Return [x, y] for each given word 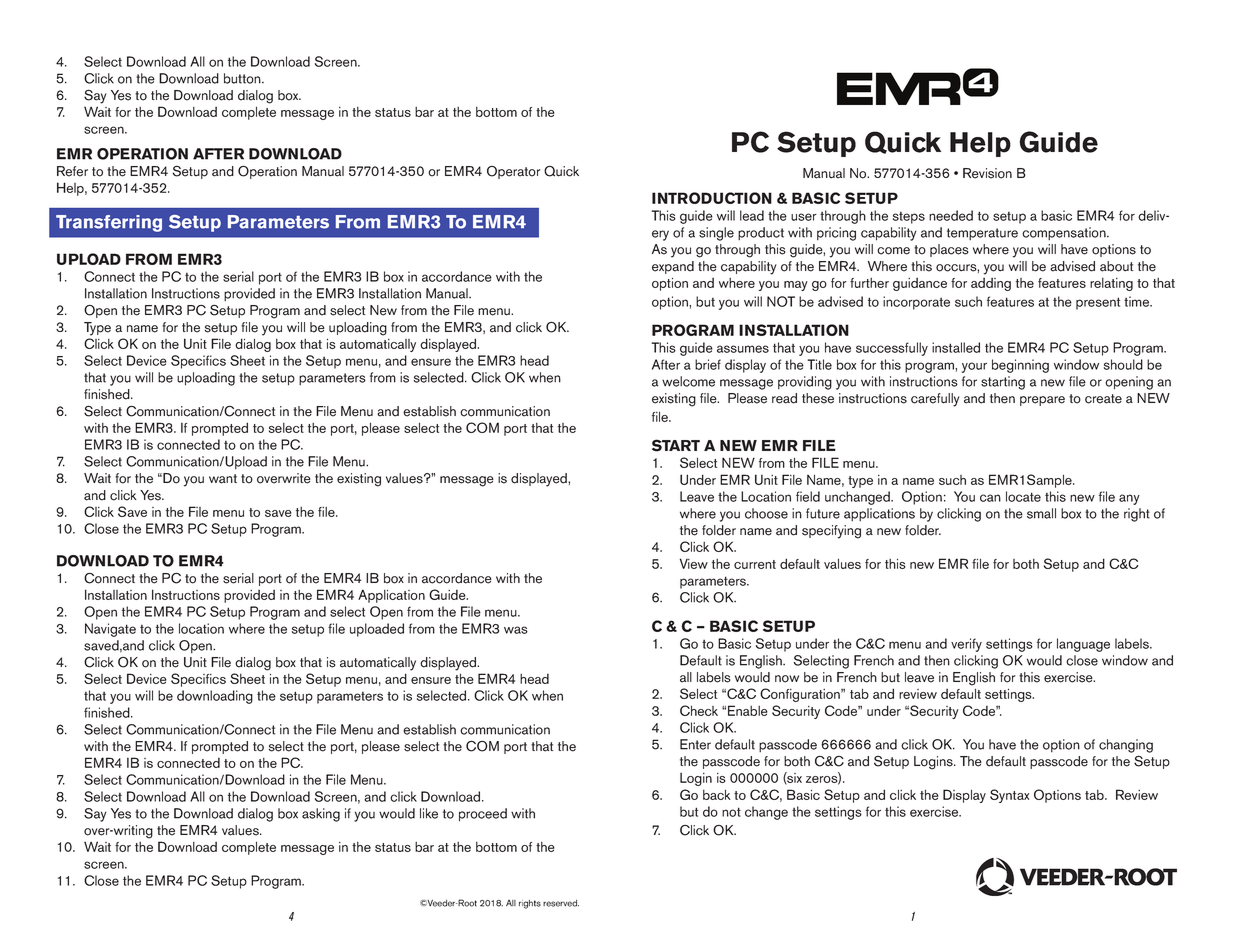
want [223, 479]
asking [321, 815]
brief [708, 364]
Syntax [1009, 796]
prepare [1042, 401]
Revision [987, 173]
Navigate [110, 630]
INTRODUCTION [712, 198]
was [516, 630]
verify [966, 645]
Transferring [109, 223]
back [717, 794]
